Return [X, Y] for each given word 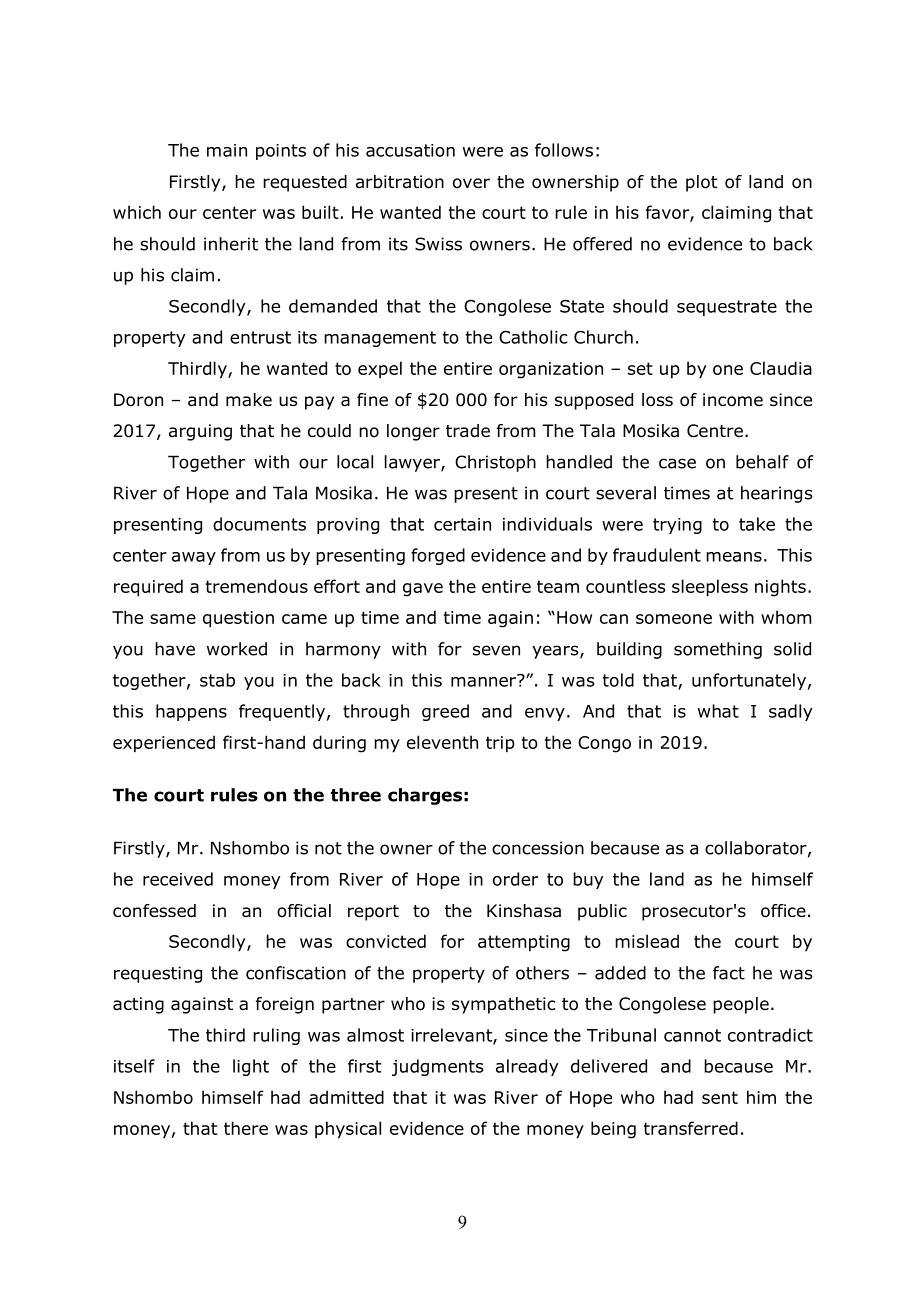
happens [191, 712]
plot [701, 183]
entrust [260, 337]
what [718, 711]
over [471, 183]
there [246, 1128]
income [733, 400]
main [227, 150]
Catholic [533, 337]
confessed [154, 911]
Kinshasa [524, 911]
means [734, 557]
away [194, 558]
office [783, 911]
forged [438, 556]
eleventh [442, 742]
